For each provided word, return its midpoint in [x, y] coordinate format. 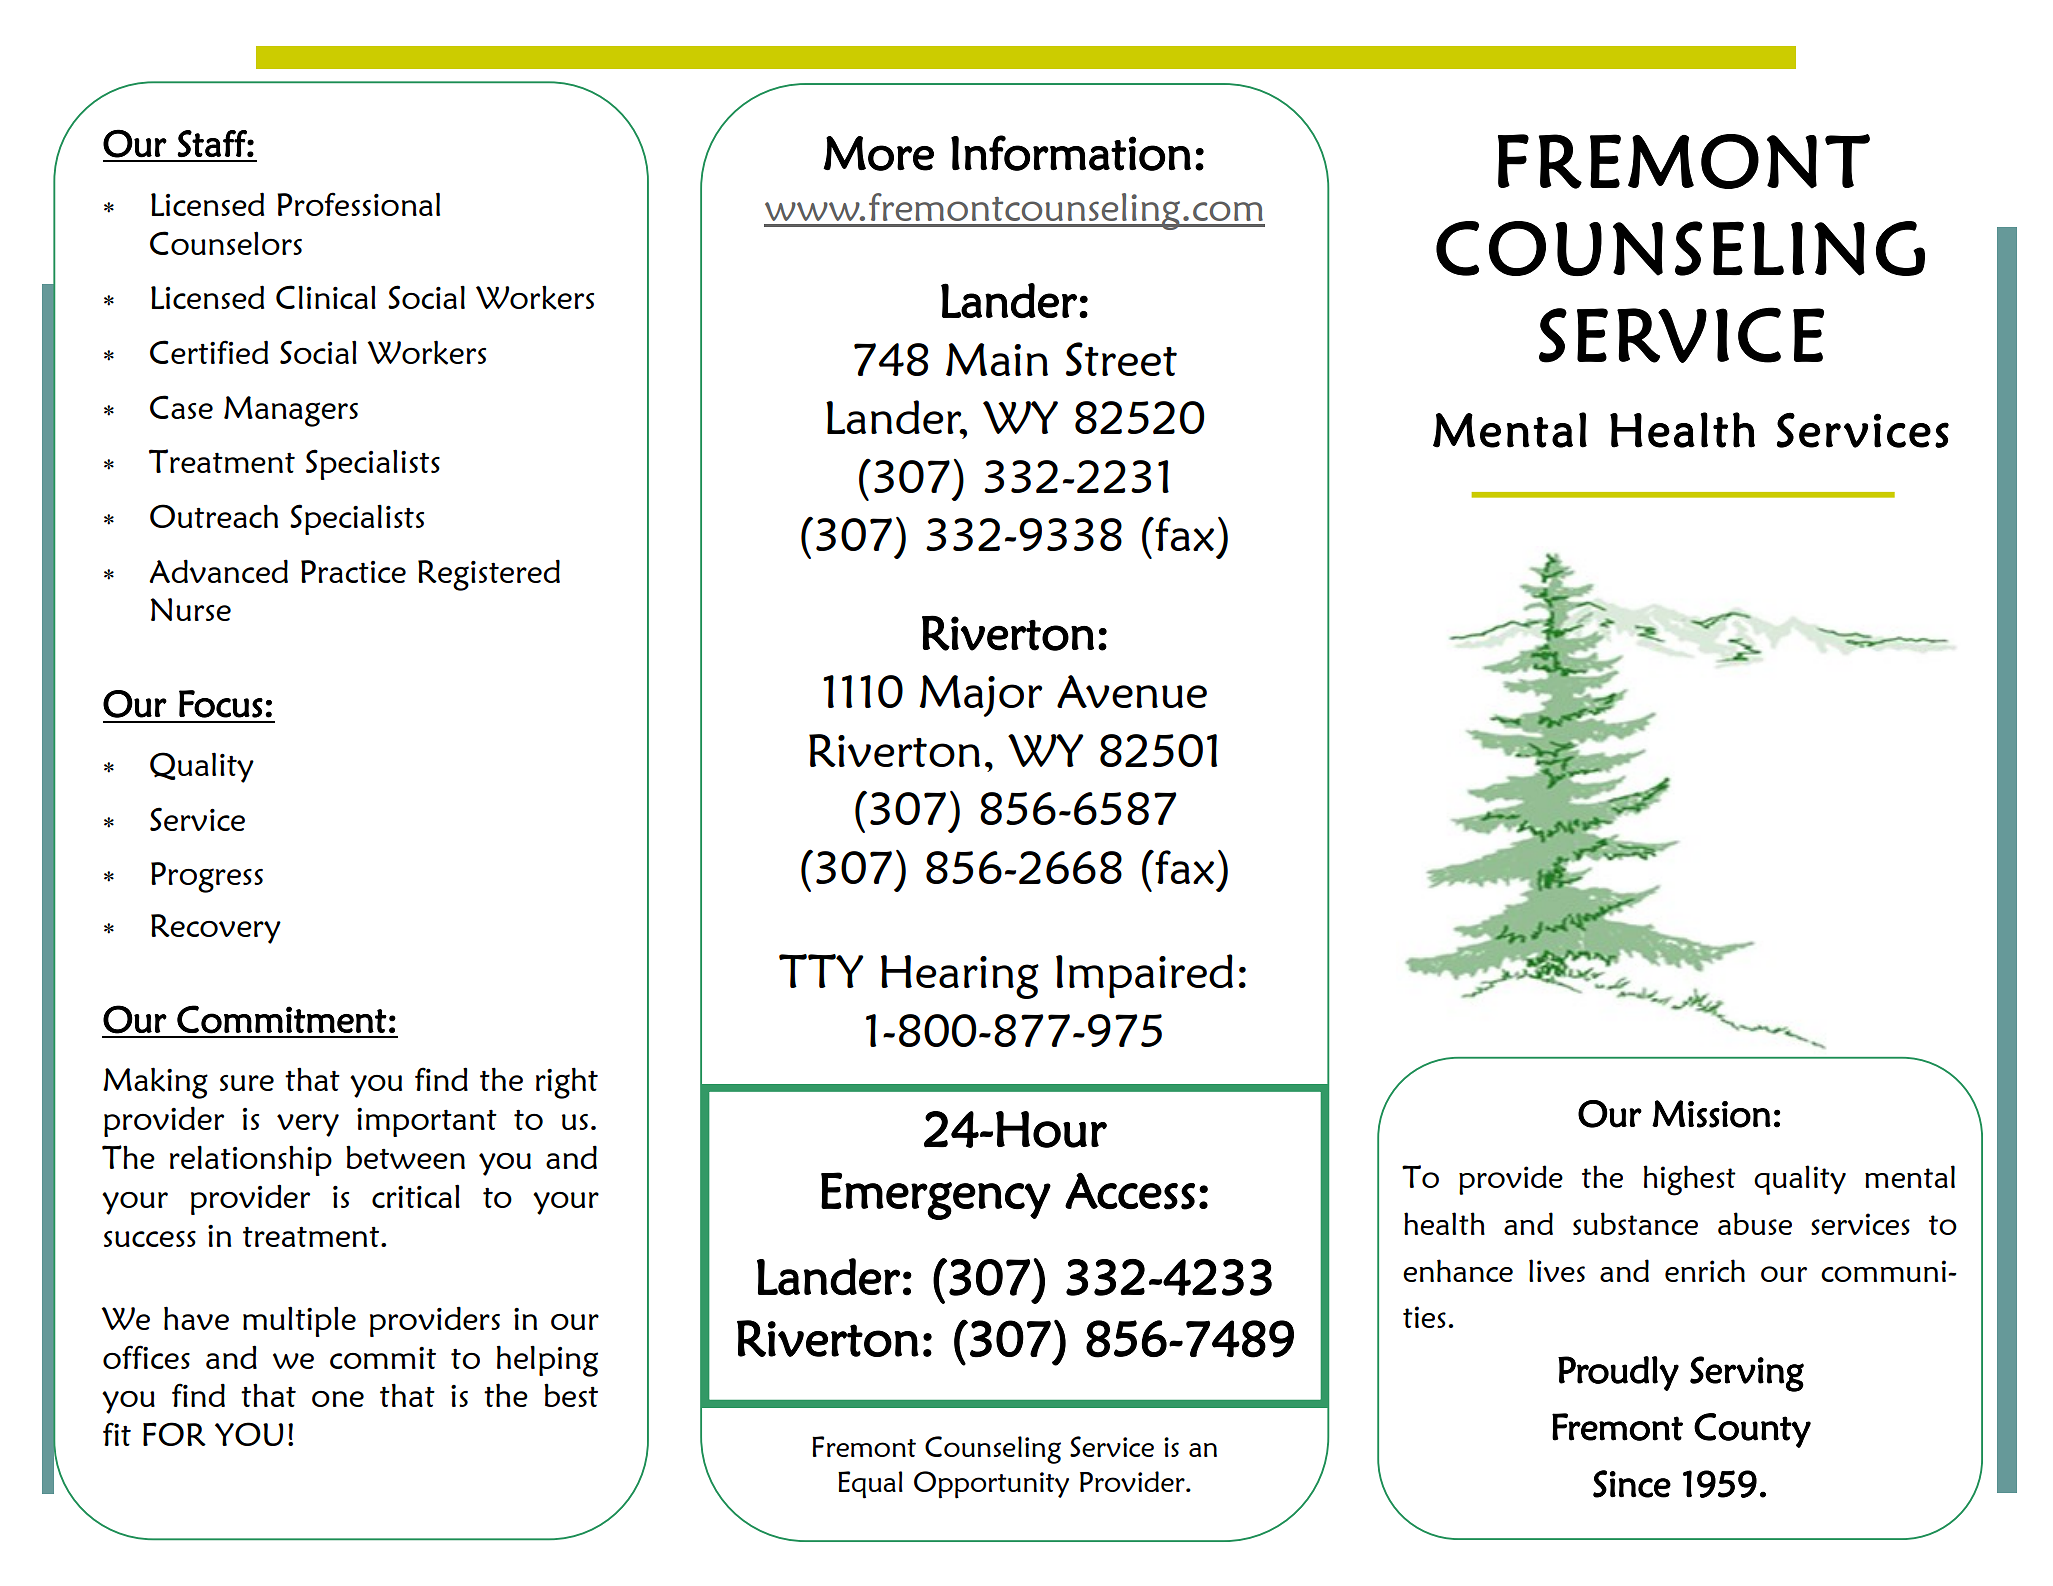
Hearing [960, 977]
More [878, 153]
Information [1071, 153]
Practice [353, 571]
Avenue [1132, 691]
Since [1632, 1484]
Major [980, 696]
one [338, 1399]
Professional [358, 204]
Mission [1711, 1114]
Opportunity [991, 1485]
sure [247, 1083]
